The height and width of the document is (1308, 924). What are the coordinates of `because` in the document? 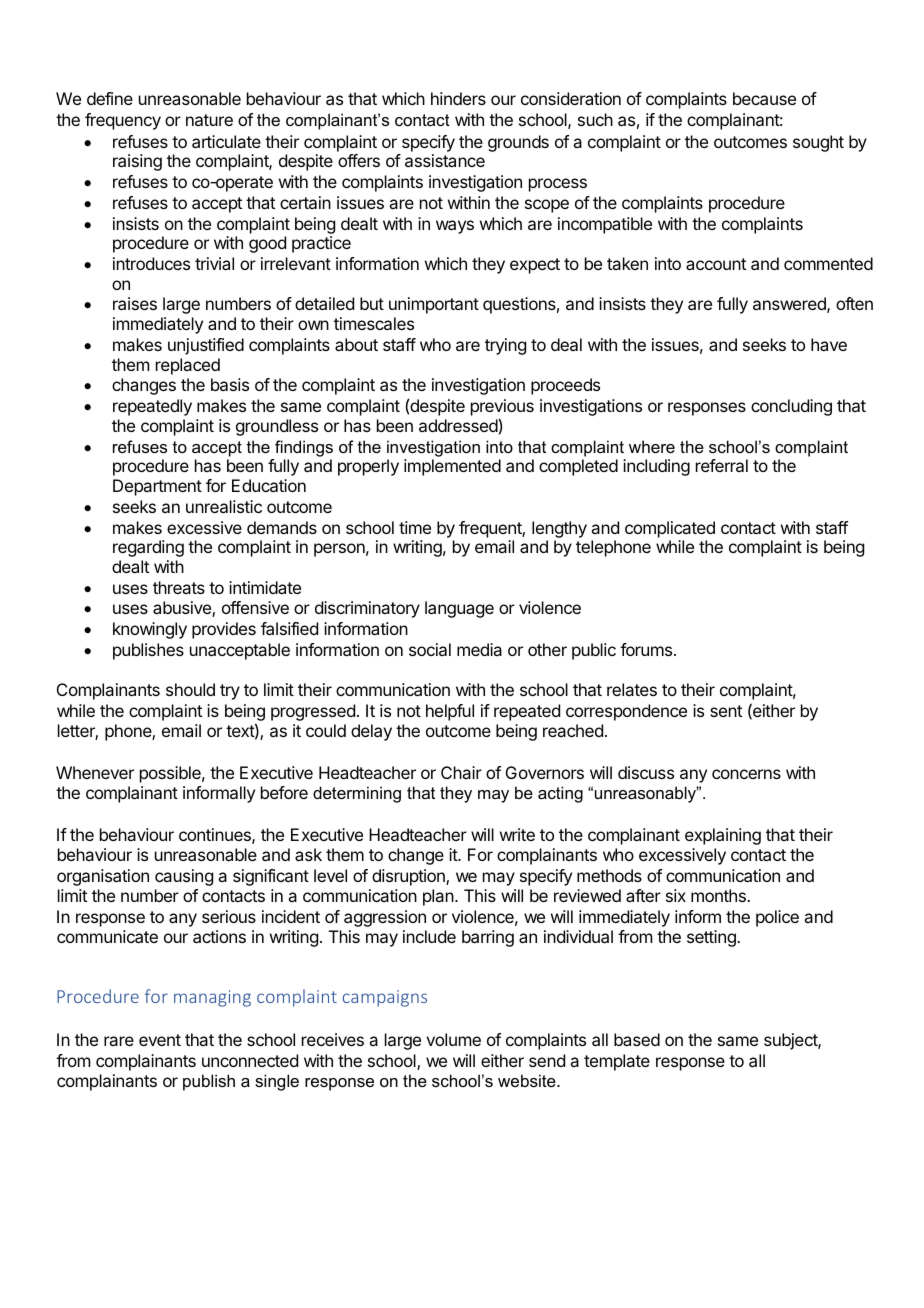 It's located at (764, 98).
